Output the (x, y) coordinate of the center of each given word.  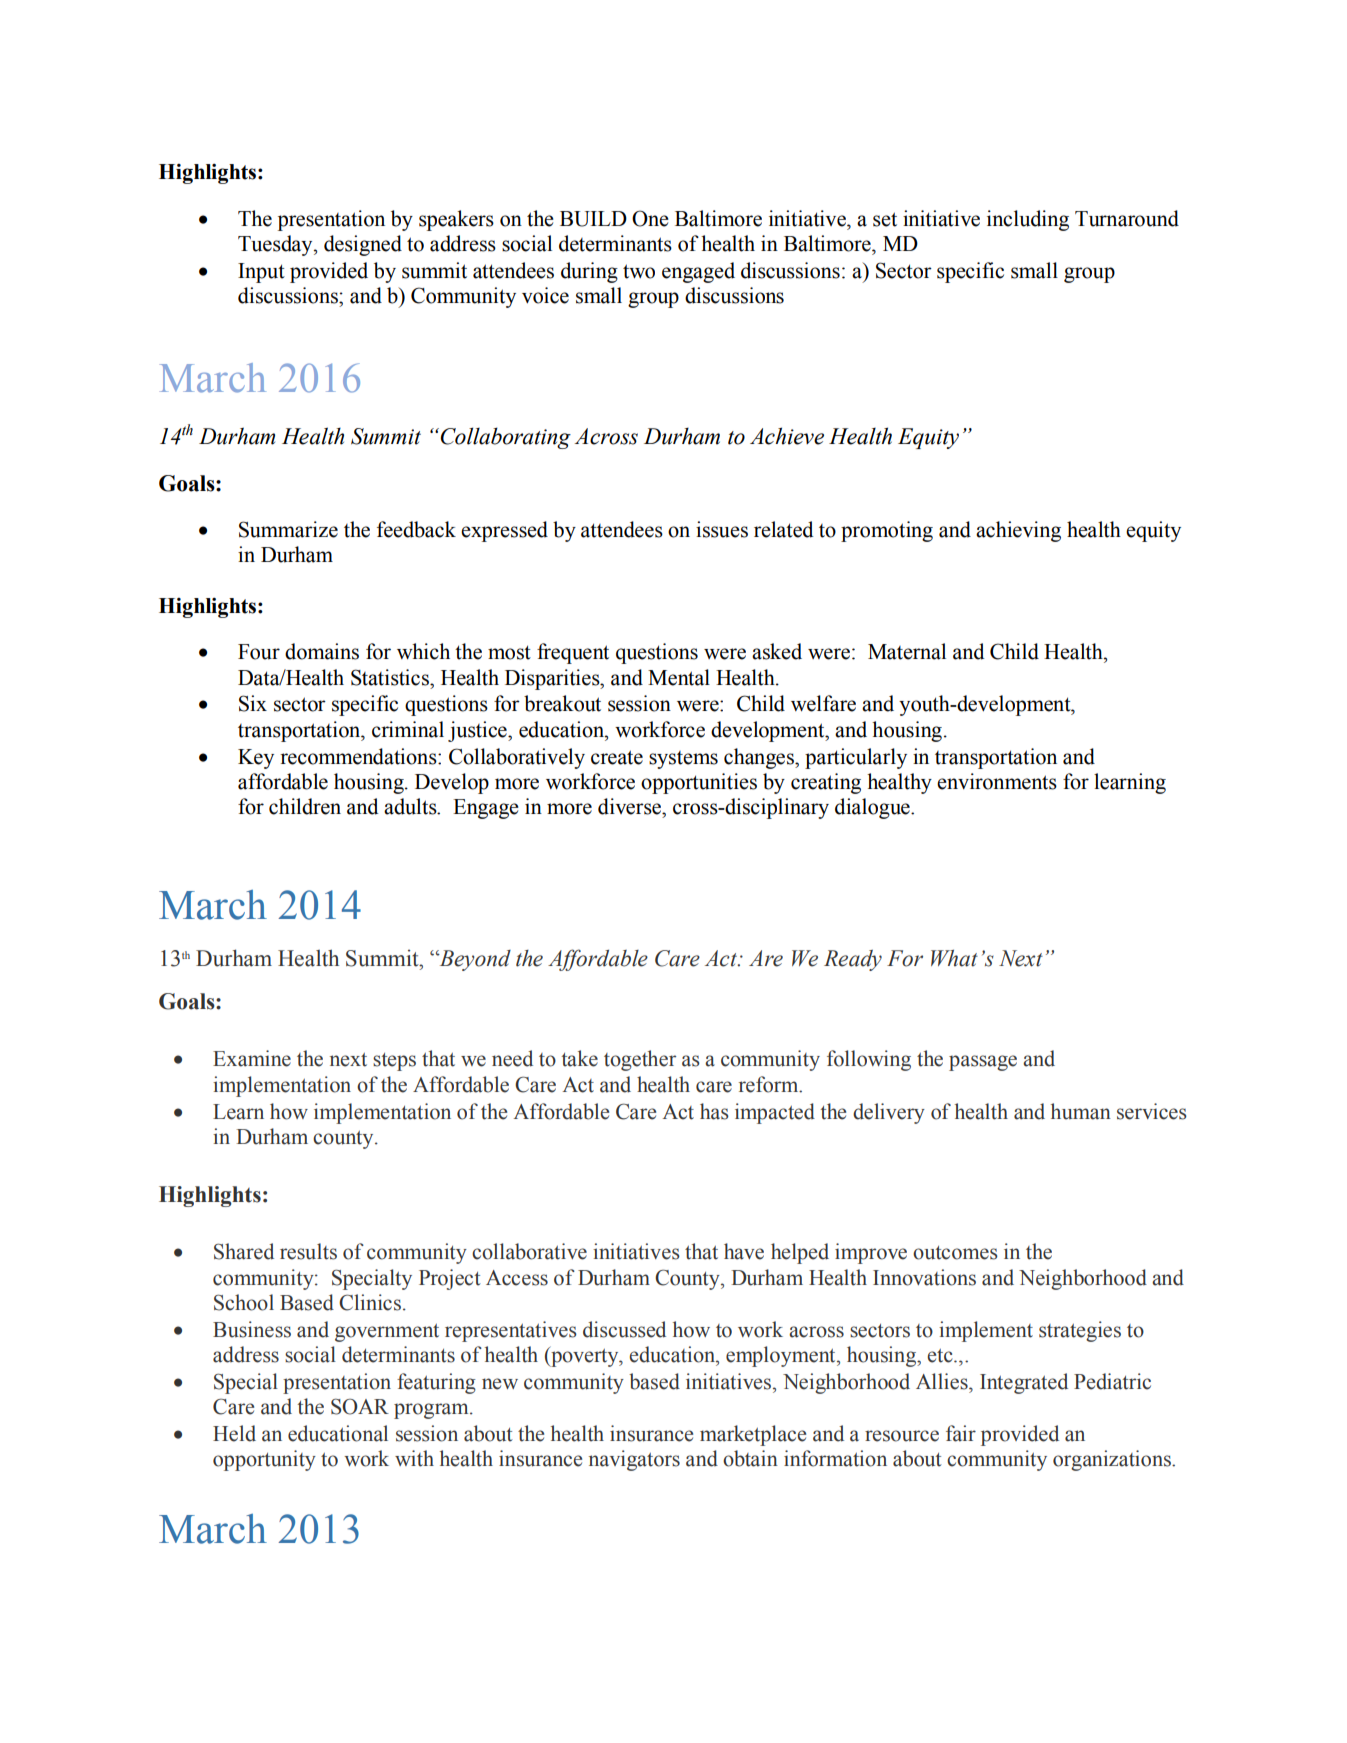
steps (394, 1062)
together (640, 1060)
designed (363, 245)
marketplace (753, 1435)
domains (322, 651)
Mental (679, 677)
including (1028, 220)
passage (983, 1063)
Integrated (1024, 1383)
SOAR (360, 1406)
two (639, 271)
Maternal (907, 651)
